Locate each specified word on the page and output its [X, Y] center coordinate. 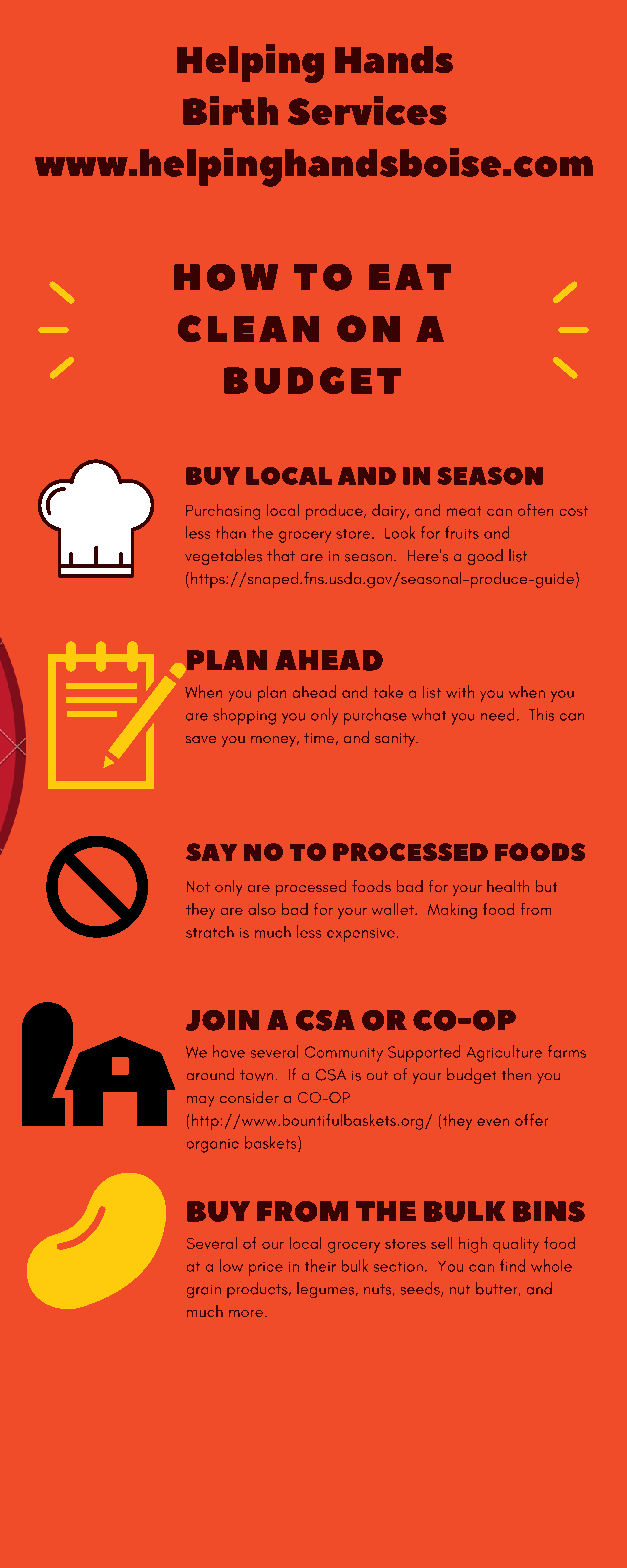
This [541, 714]
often [535, 510]
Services [367, 110]
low [231, 1265]
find [512, 1265]
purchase [375, 716]
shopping [244, 716]
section [398, 1267]
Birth [230, 110]
